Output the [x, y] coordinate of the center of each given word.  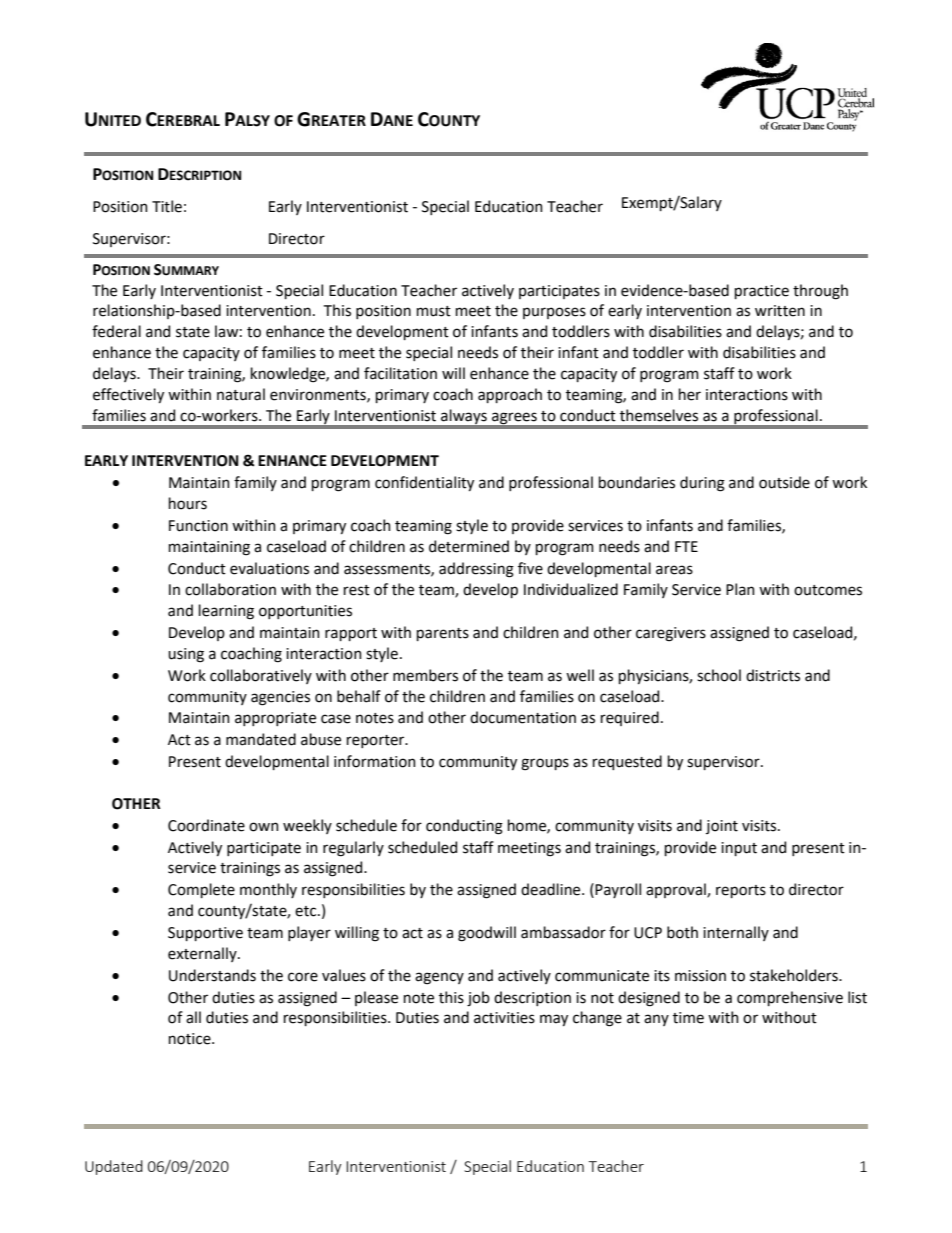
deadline [552, 889]
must [434, 311]
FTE [686, 546]
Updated [114, 1167]
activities [504, 1018]
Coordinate [206, 825]
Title [167, 206]
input [739, 849]
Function [198, 526]
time [688, 1018]
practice [762, 292]
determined [469, 546]
